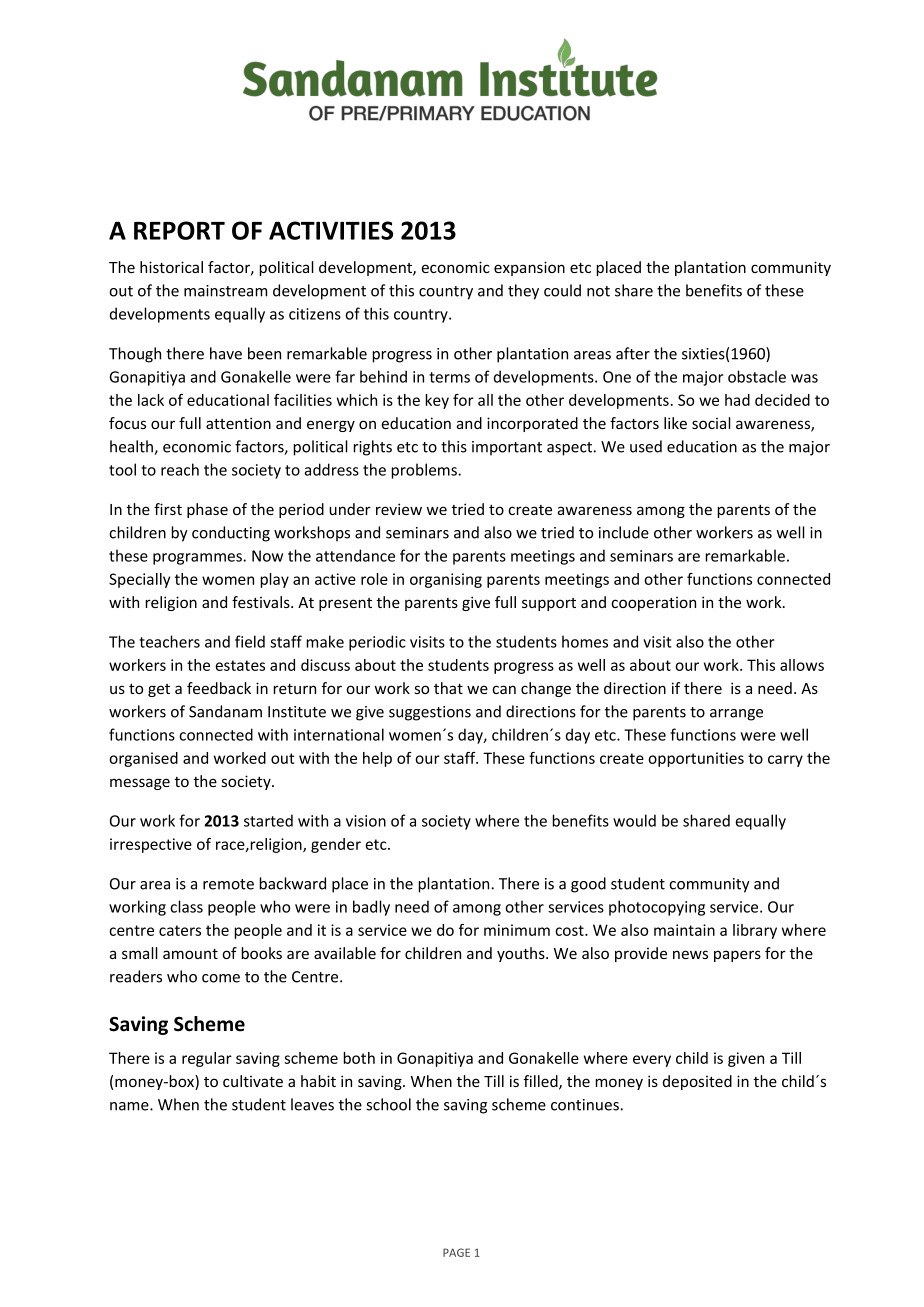 The height and width of the image is (1307, 924). I want to click on historical, so click(171, 267).
